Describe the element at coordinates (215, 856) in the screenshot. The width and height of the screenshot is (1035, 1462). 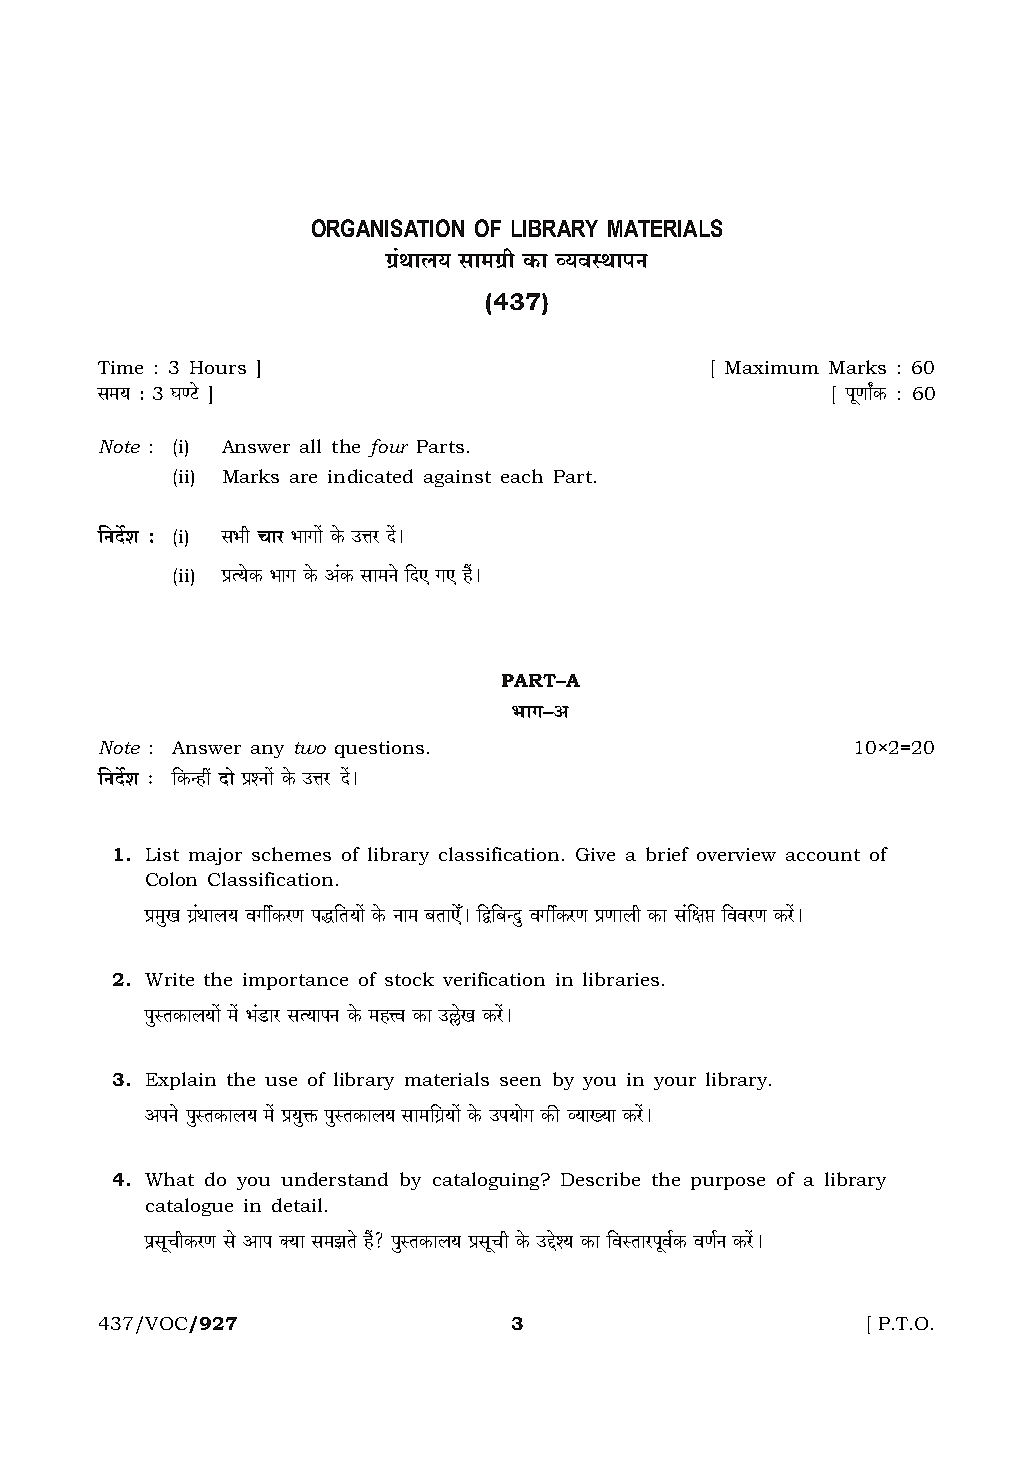
I see `major` at that location.
